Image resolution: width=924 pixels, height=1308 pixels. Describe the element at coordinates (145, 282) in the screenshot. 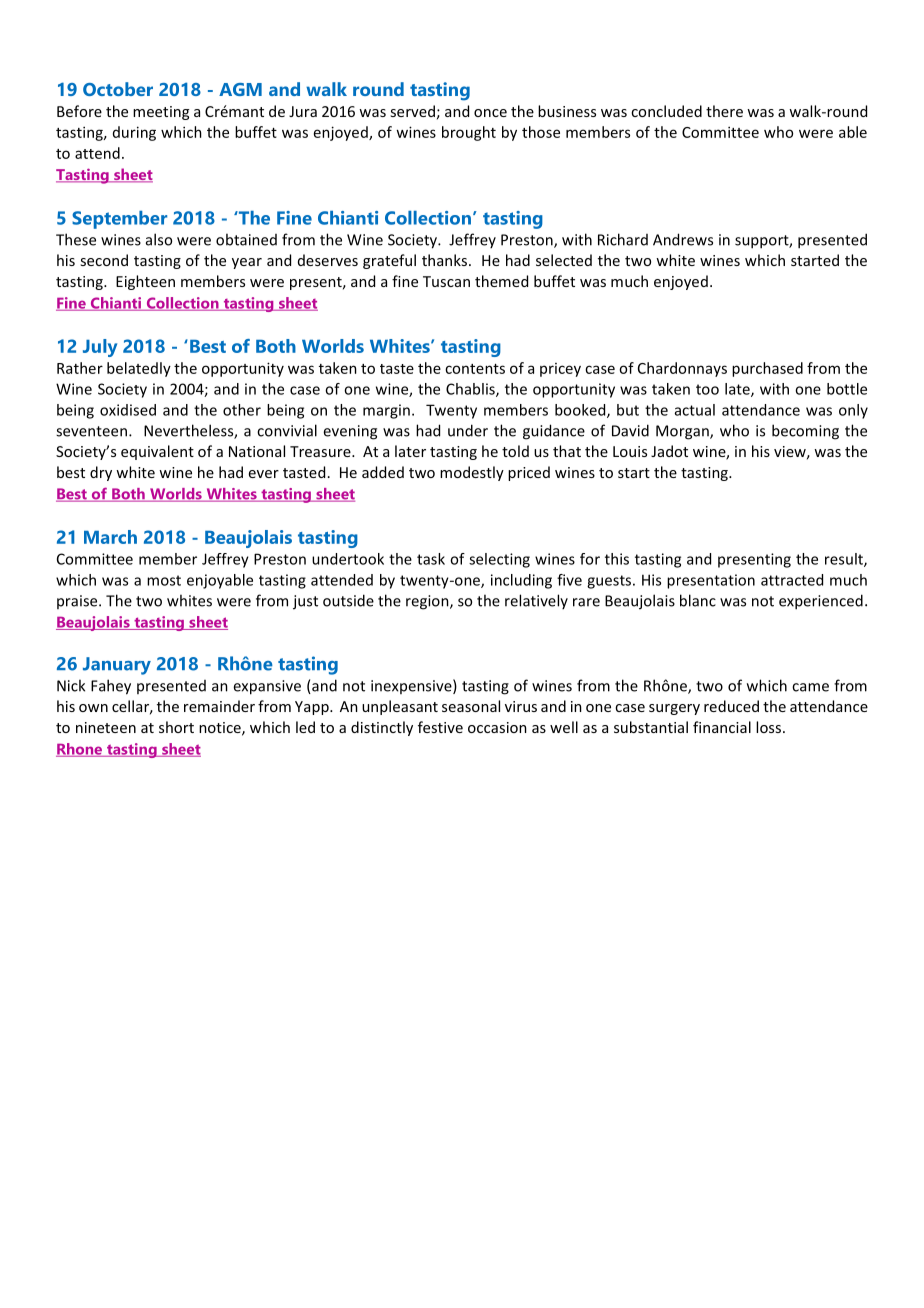

I see `Eighteen` at that location.
